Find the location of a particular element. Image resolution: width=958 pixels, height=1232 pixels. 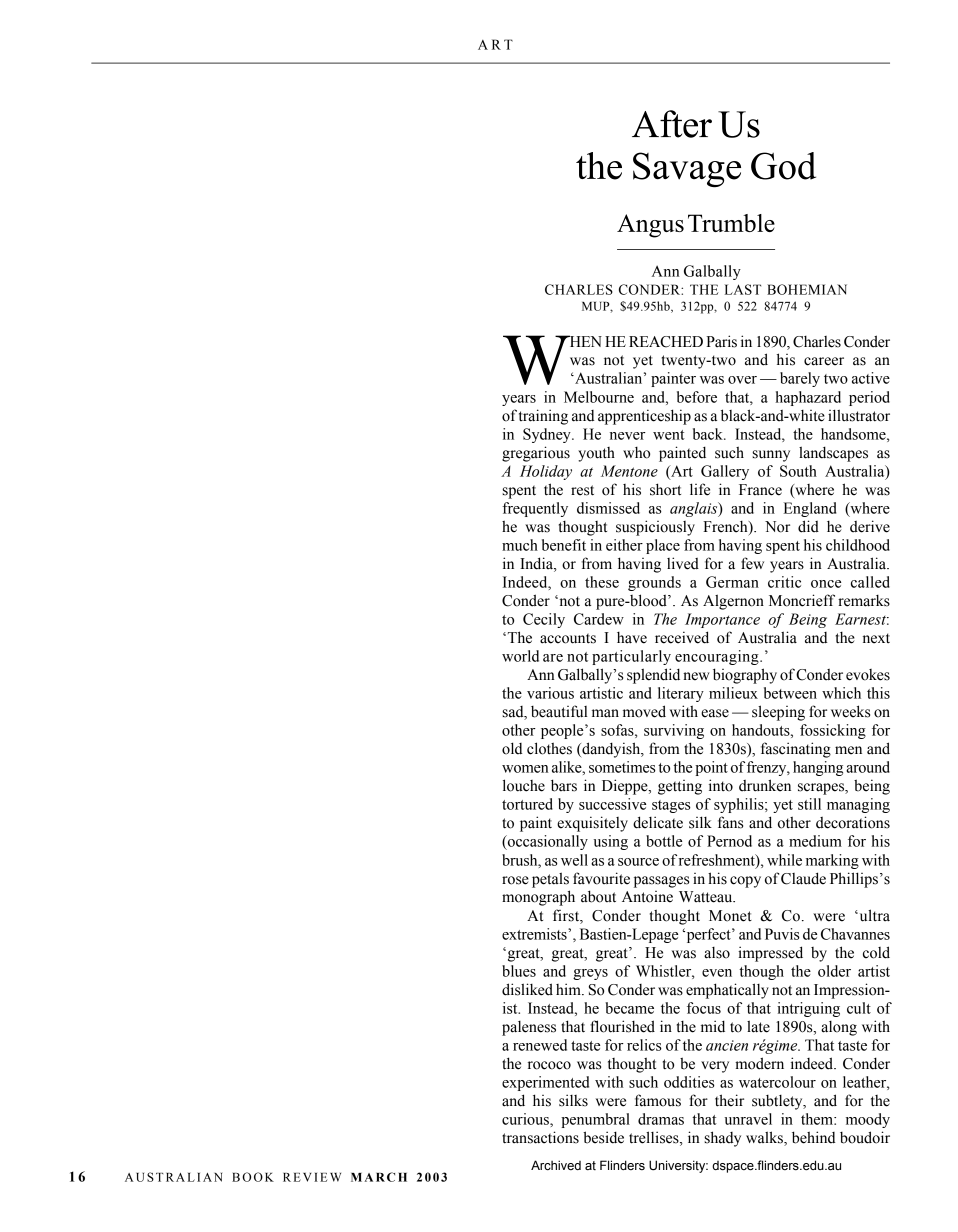

Claude is located at coordinates (803, 878).
